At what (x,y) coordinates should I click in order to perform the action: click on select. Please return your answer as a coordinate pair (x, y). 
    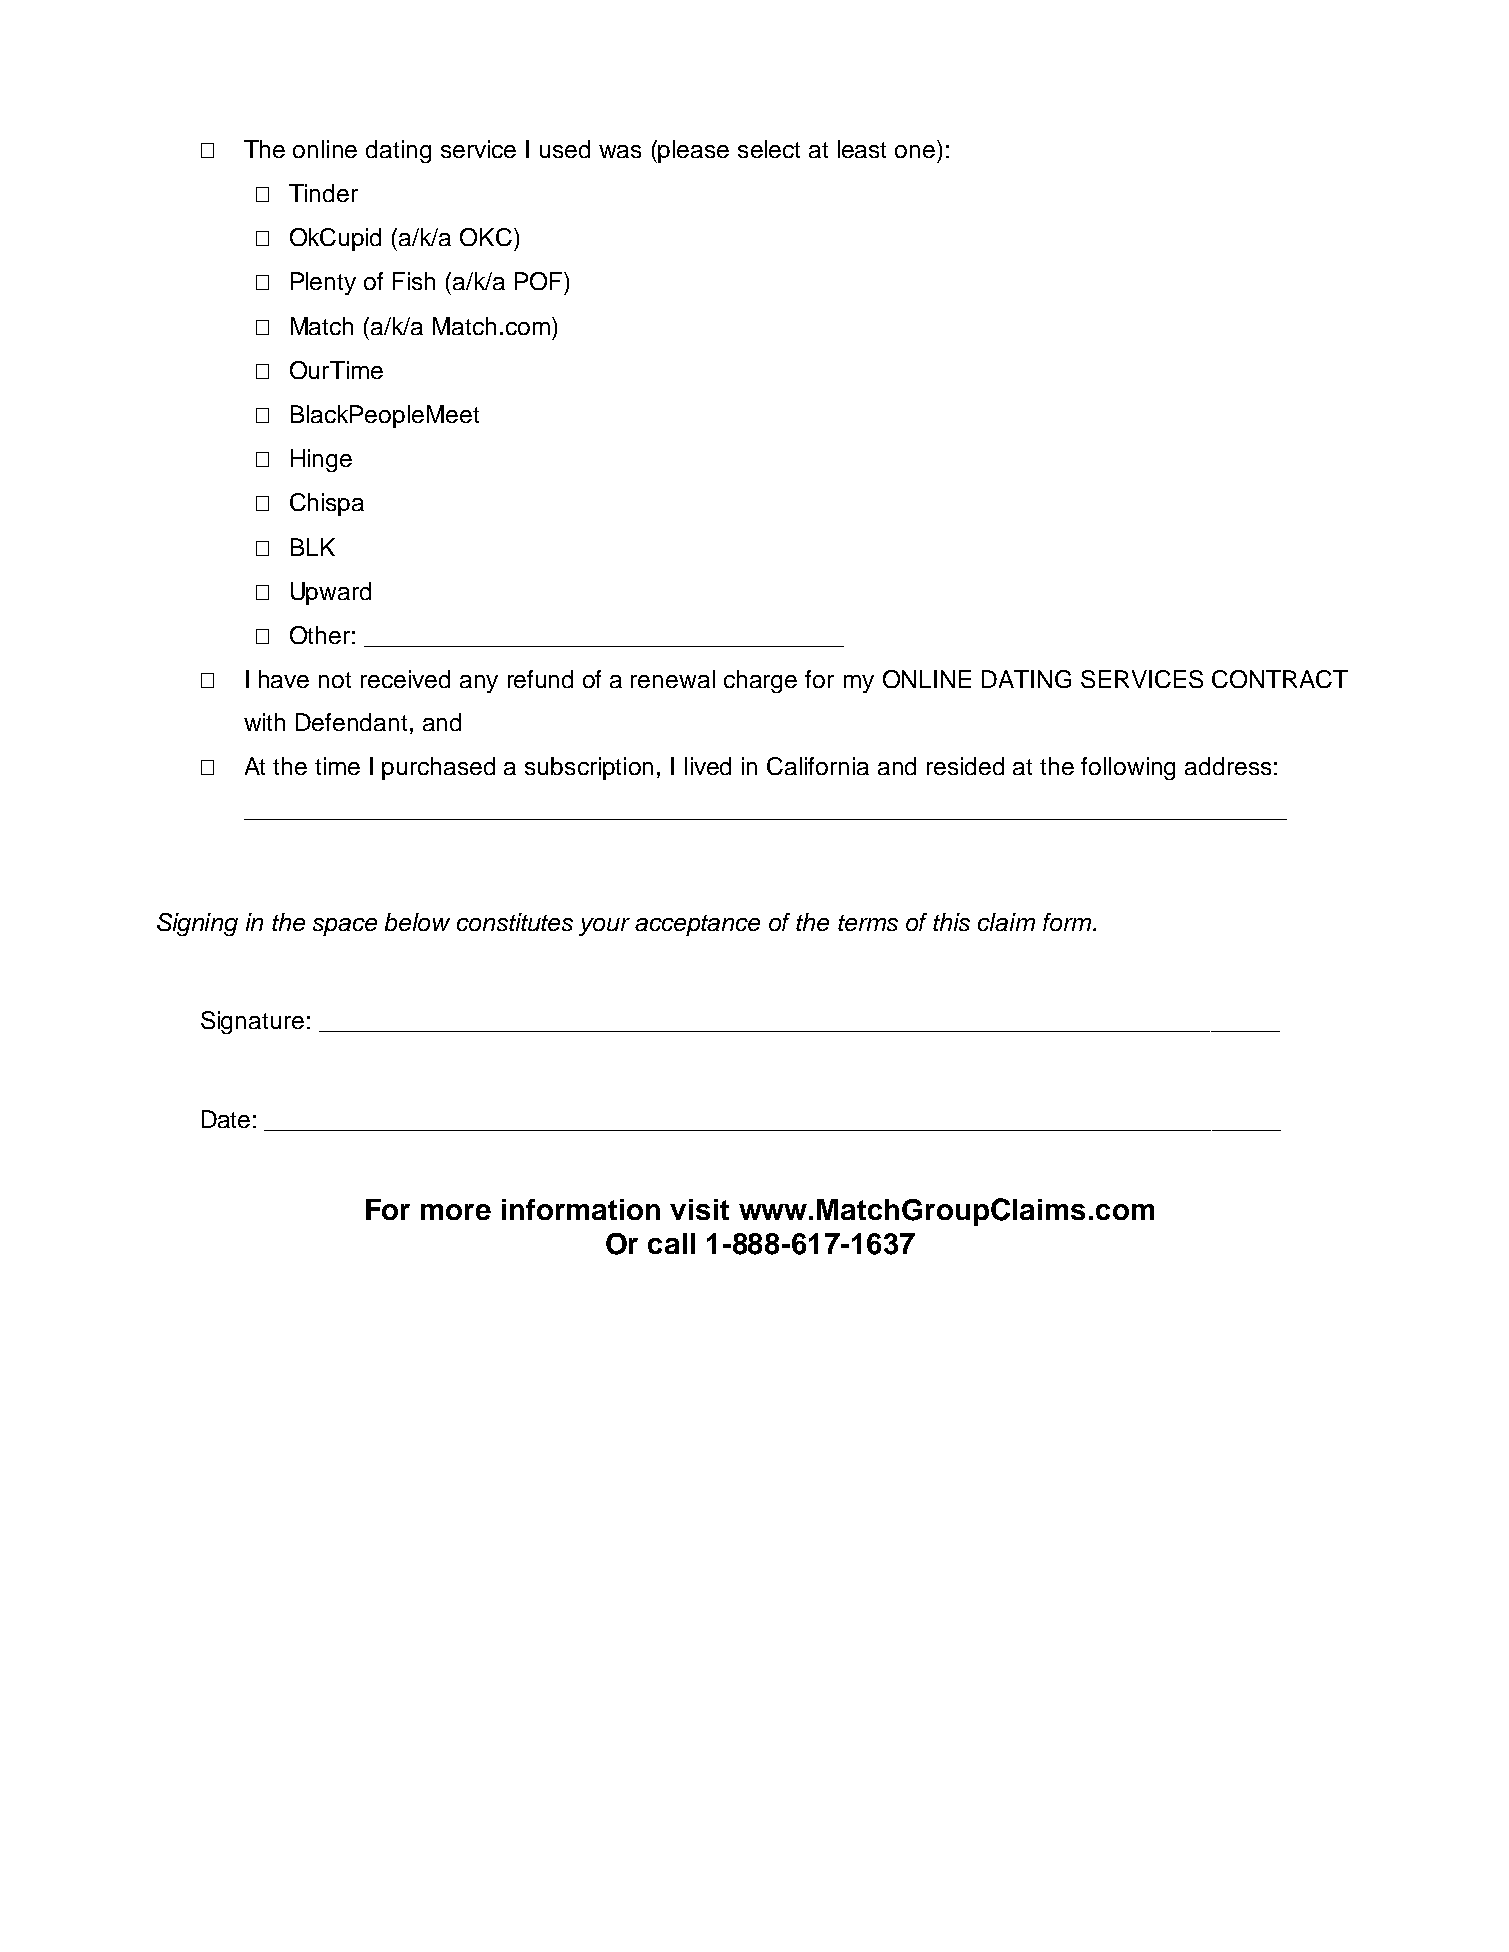
    Looking at the image, I should click on (769, 149).
